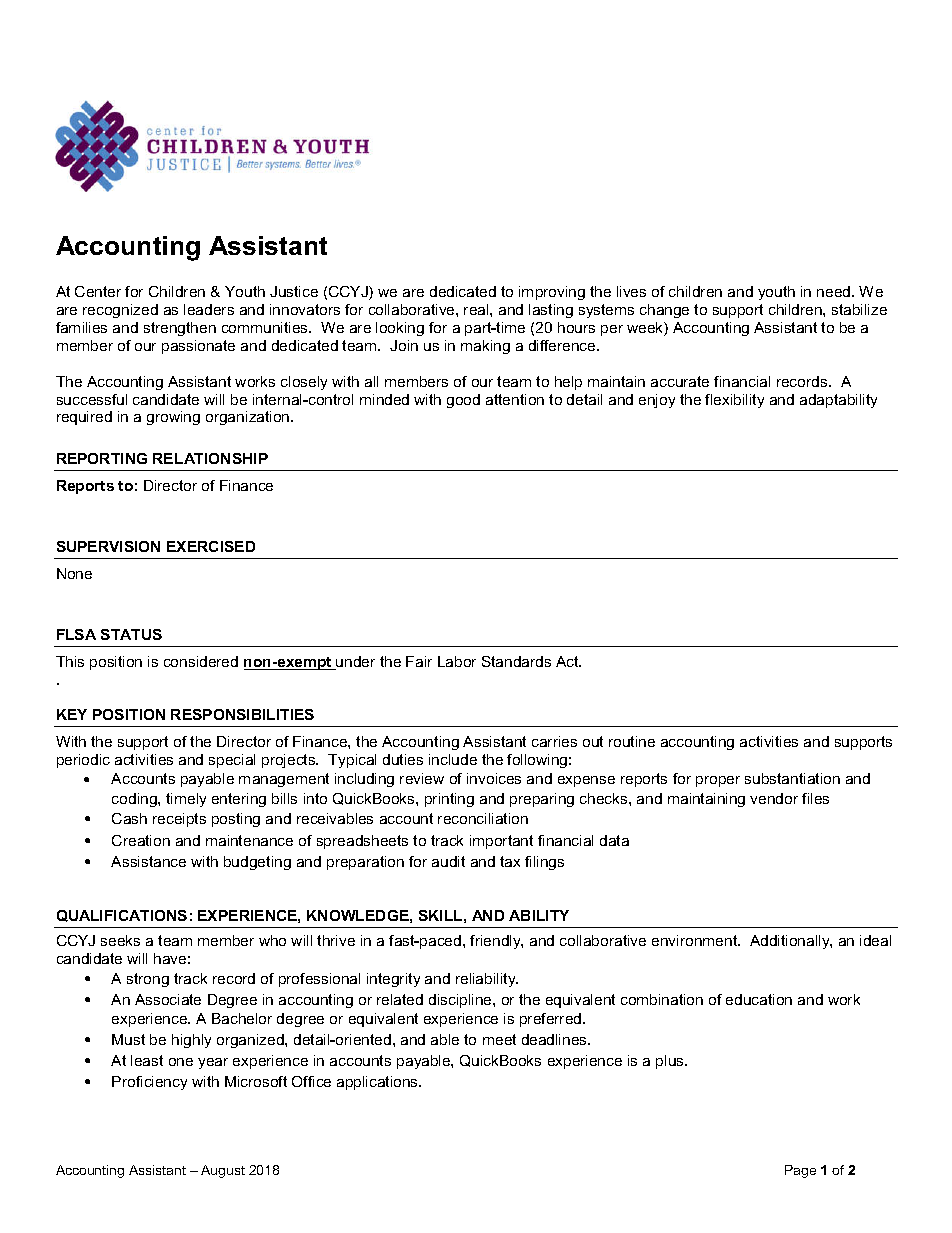 Image resolution: width=952 pixels, height=1233 pixels. Describe the element at coordinates (800, 1171) in the screenshot. I see `Page` at that location.
